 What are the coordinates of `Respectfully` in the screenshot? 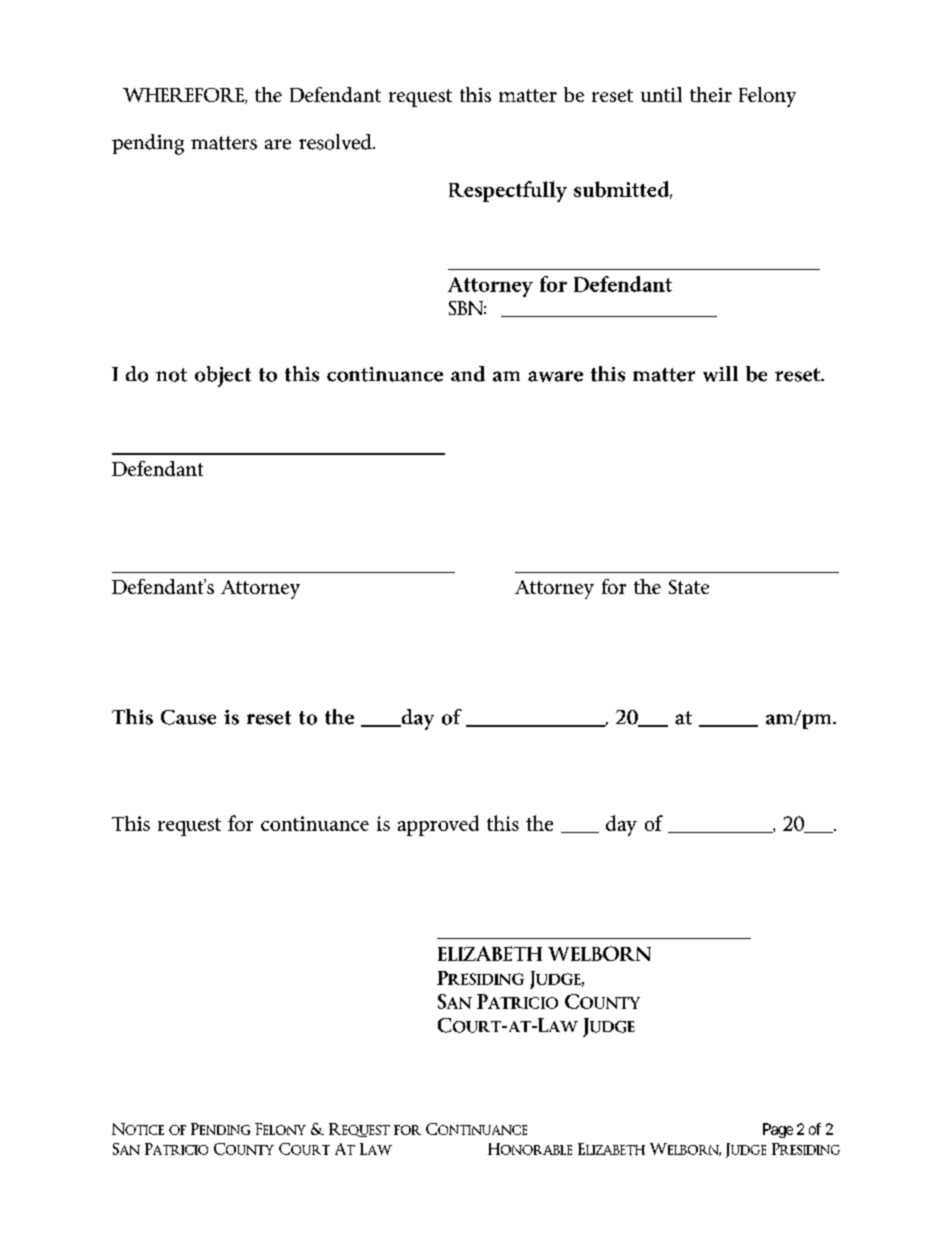 It's located at (508, 191).
